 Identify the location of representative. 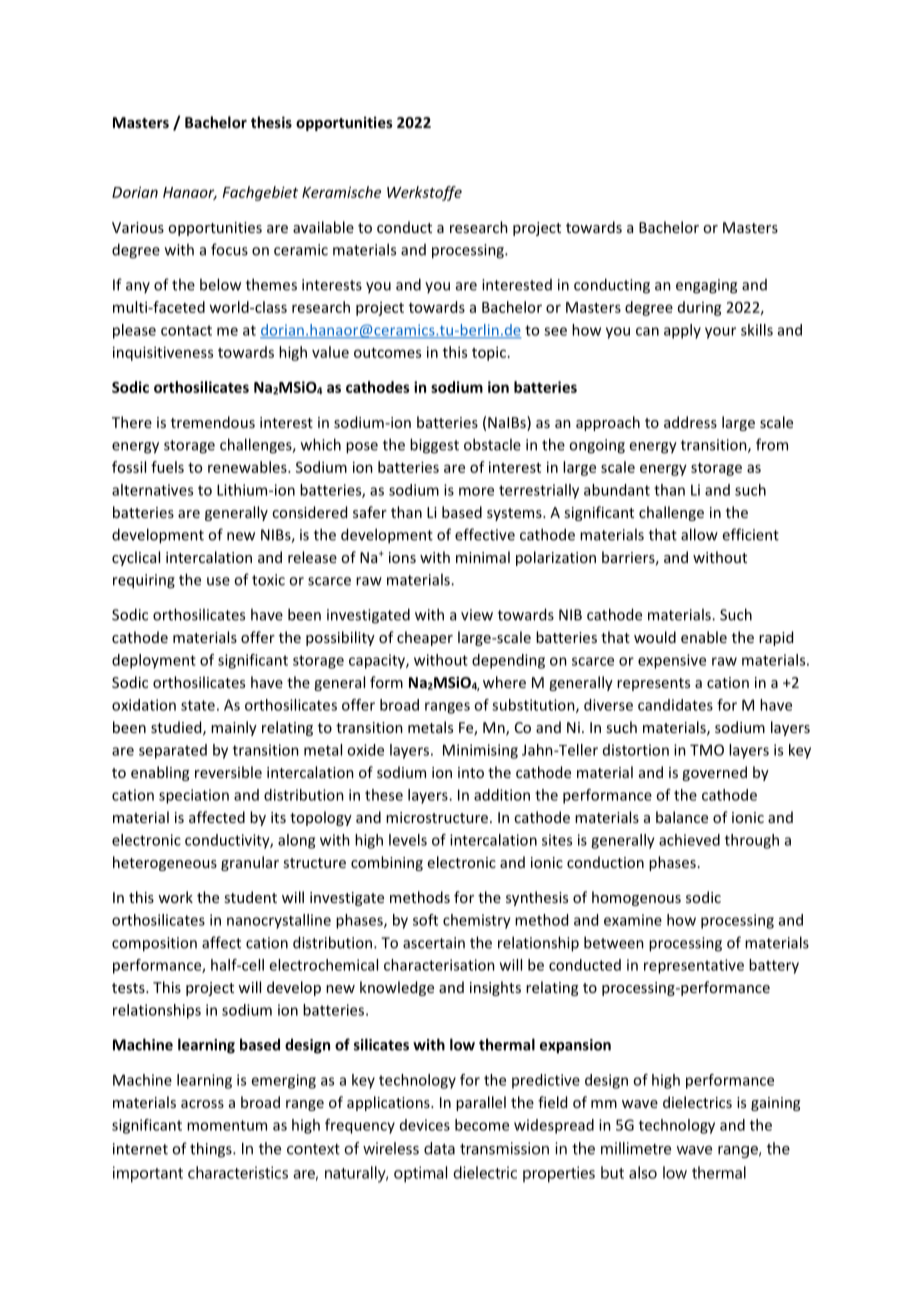
(694, 966).
